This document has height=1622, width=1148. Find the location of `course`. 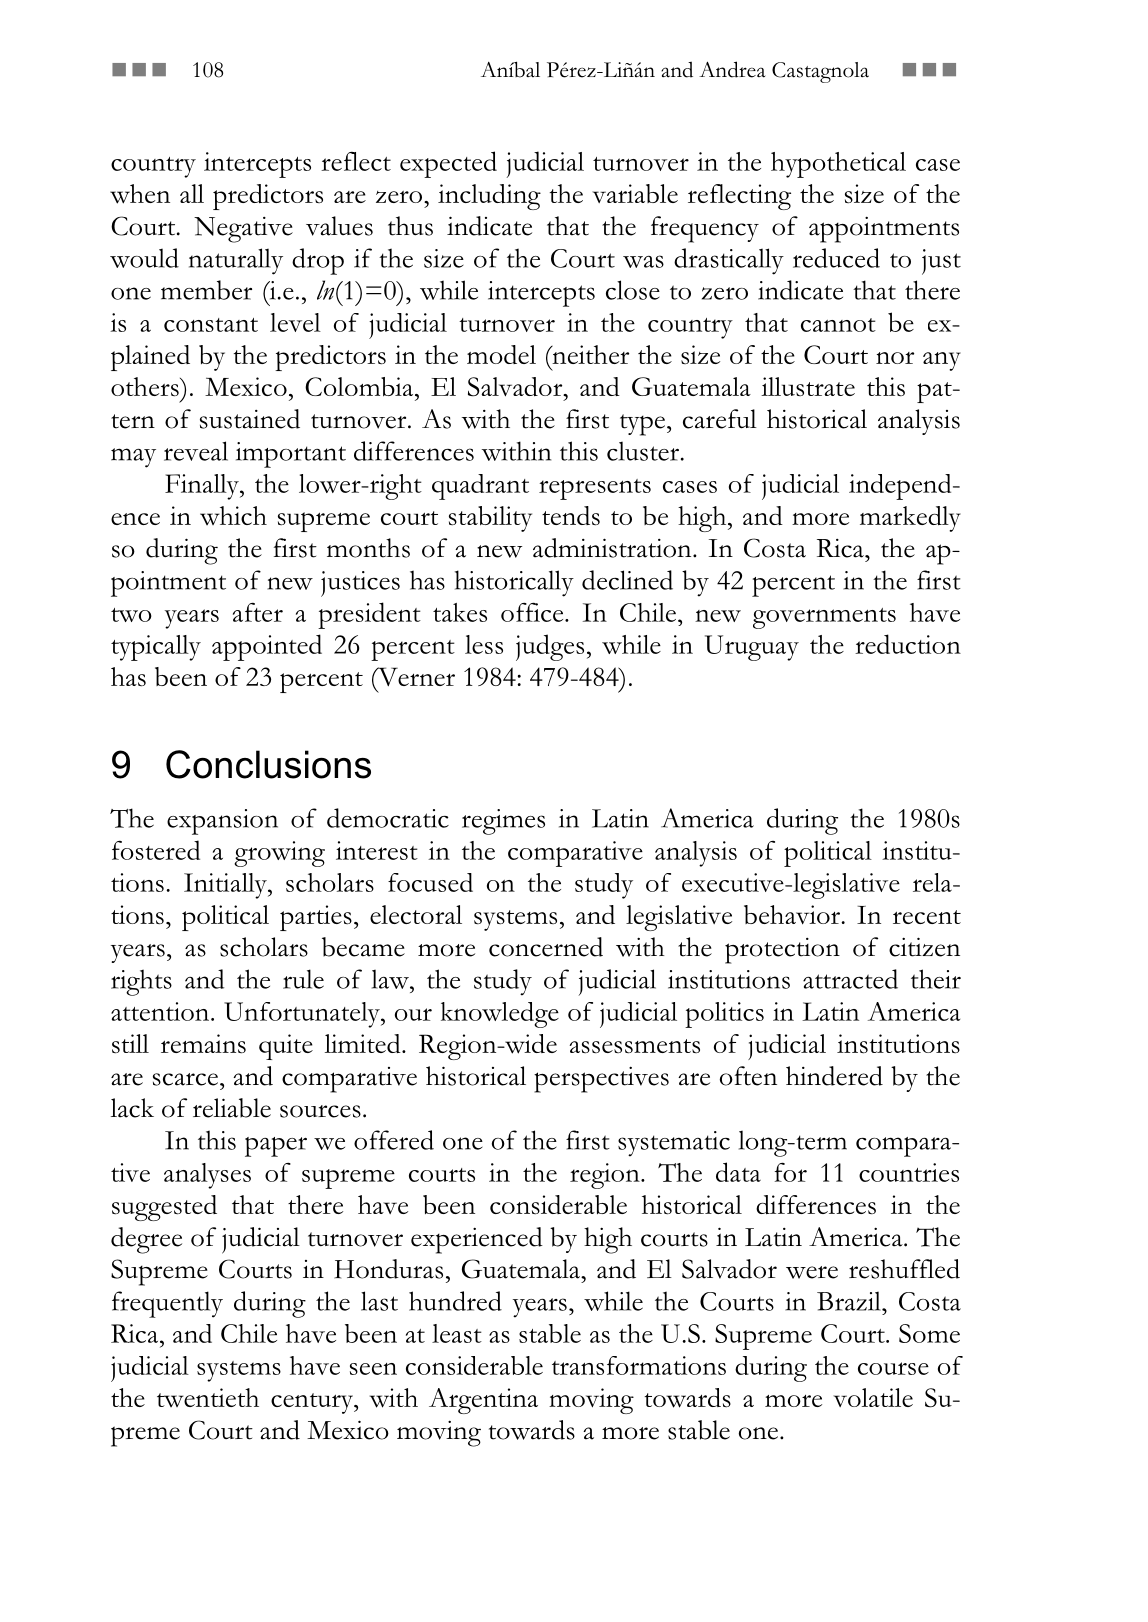

course is located at coordinates (893, 1368).
